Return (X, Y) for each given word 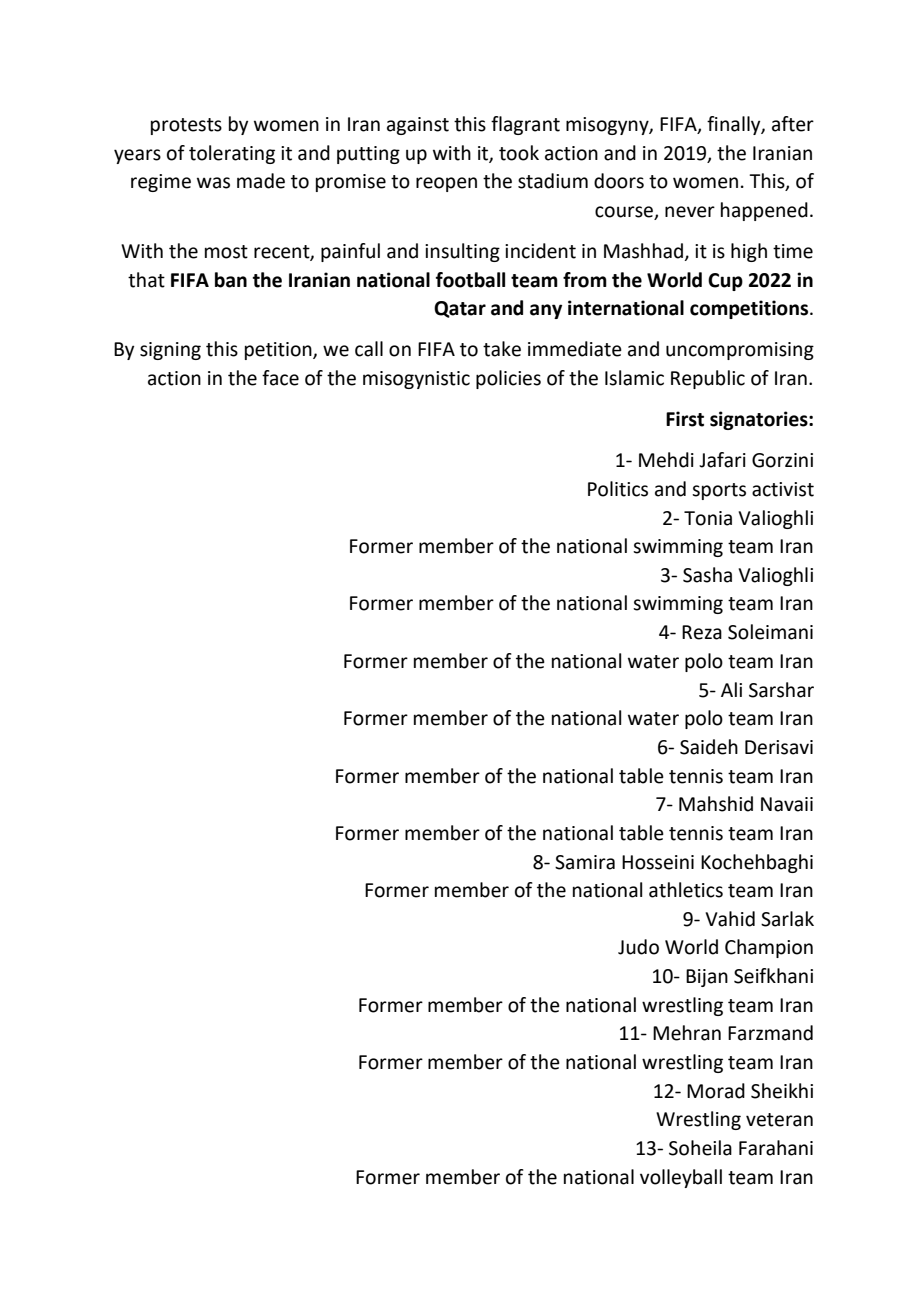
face (280, 378)
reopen (446, 184)
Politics (618, 489)
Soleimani (770, 632)
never (690, 212)
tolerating (232, 154)
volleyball (681, 1178)
